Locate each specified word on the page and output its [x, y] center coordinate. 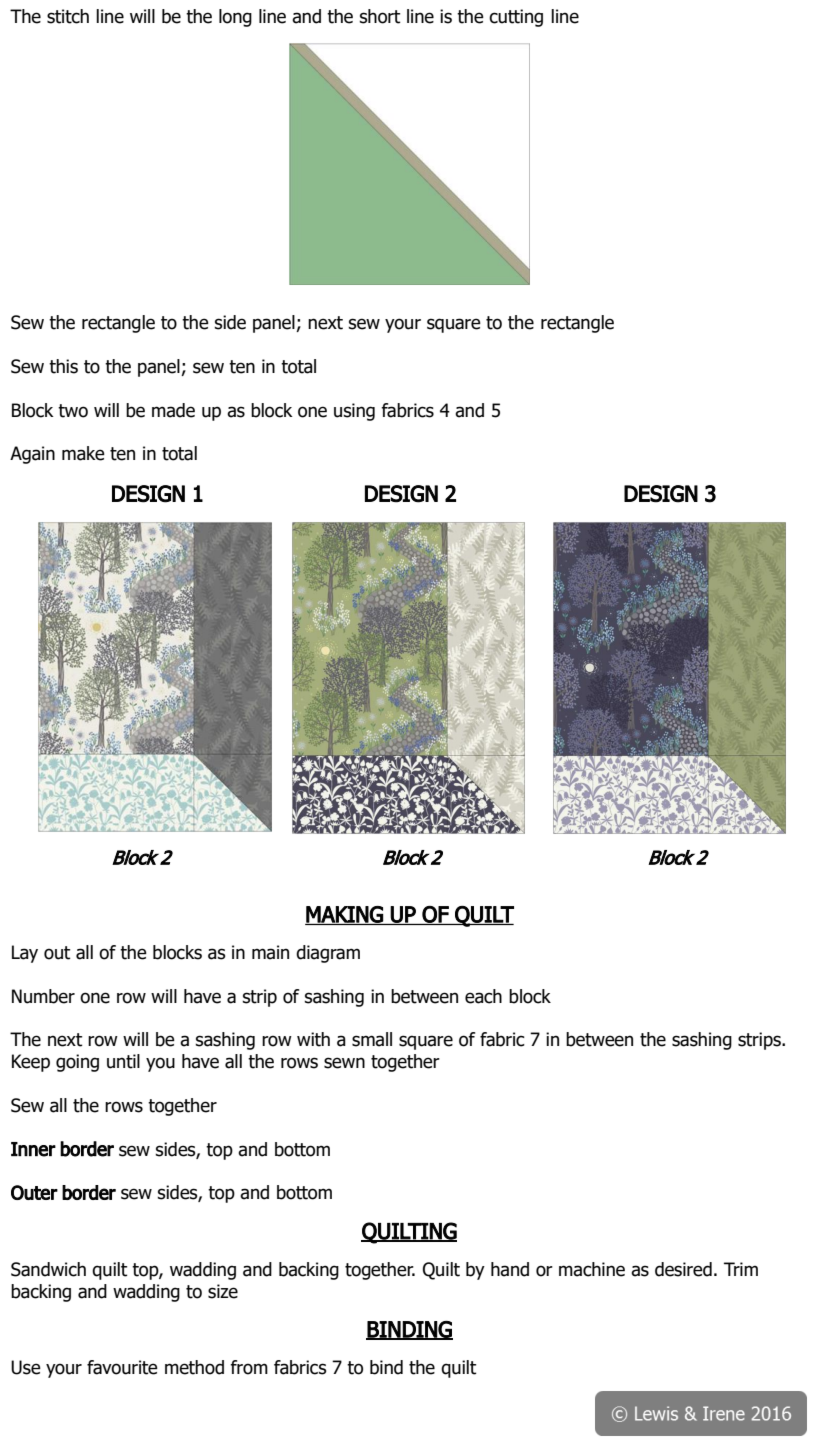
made [173, 410]
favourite [122, 1367]
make [83, 453]
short [379, 16]
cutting [516, 18]
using [354, 412]
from [249, 1367]
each [483, 996]
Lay [25, 954]
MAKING [345, 915]
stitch [68, 16]
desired [683, 1269]
